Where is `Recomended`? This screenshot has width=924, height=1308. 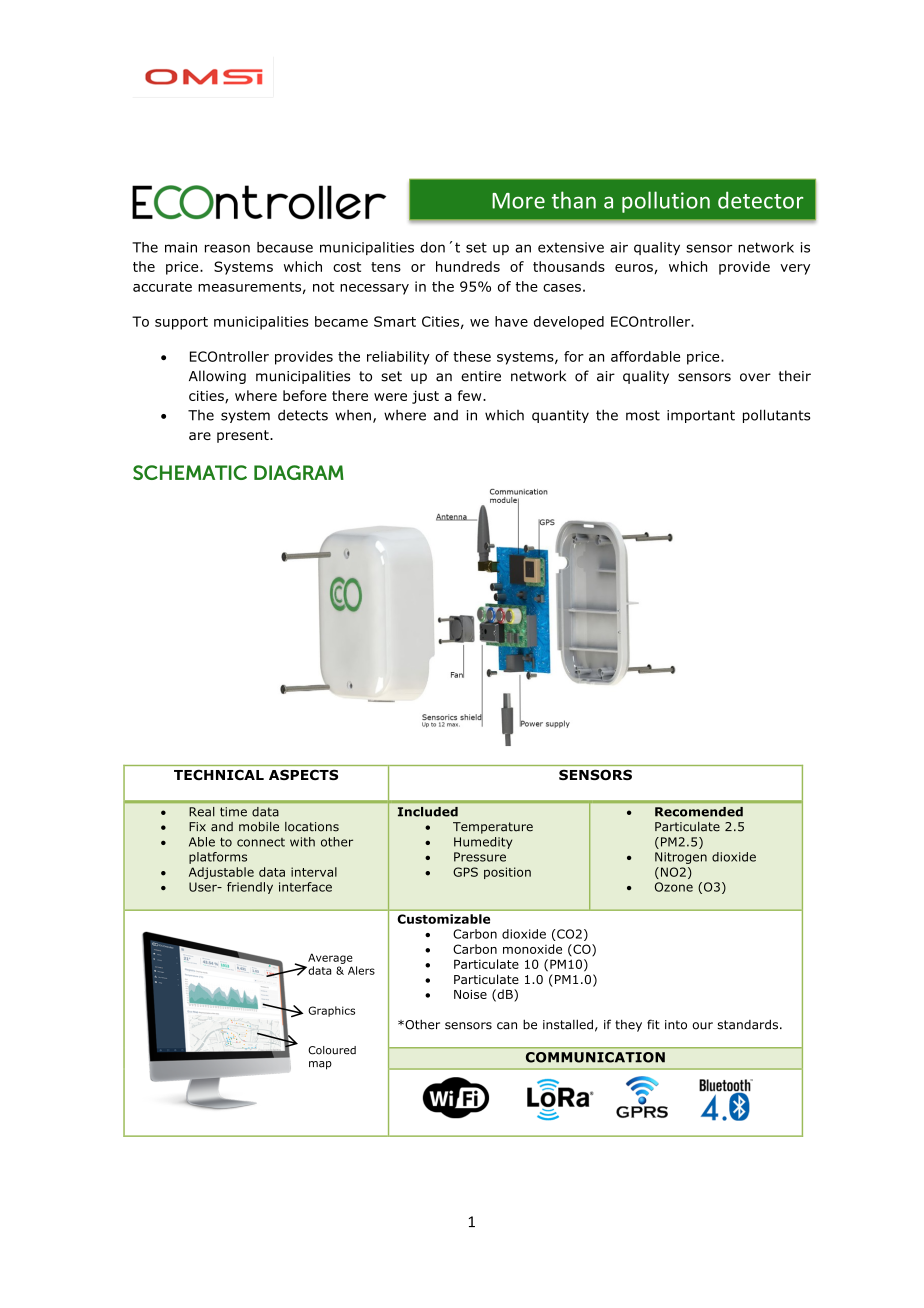
Recomended is located at coordinates (699, 812).
